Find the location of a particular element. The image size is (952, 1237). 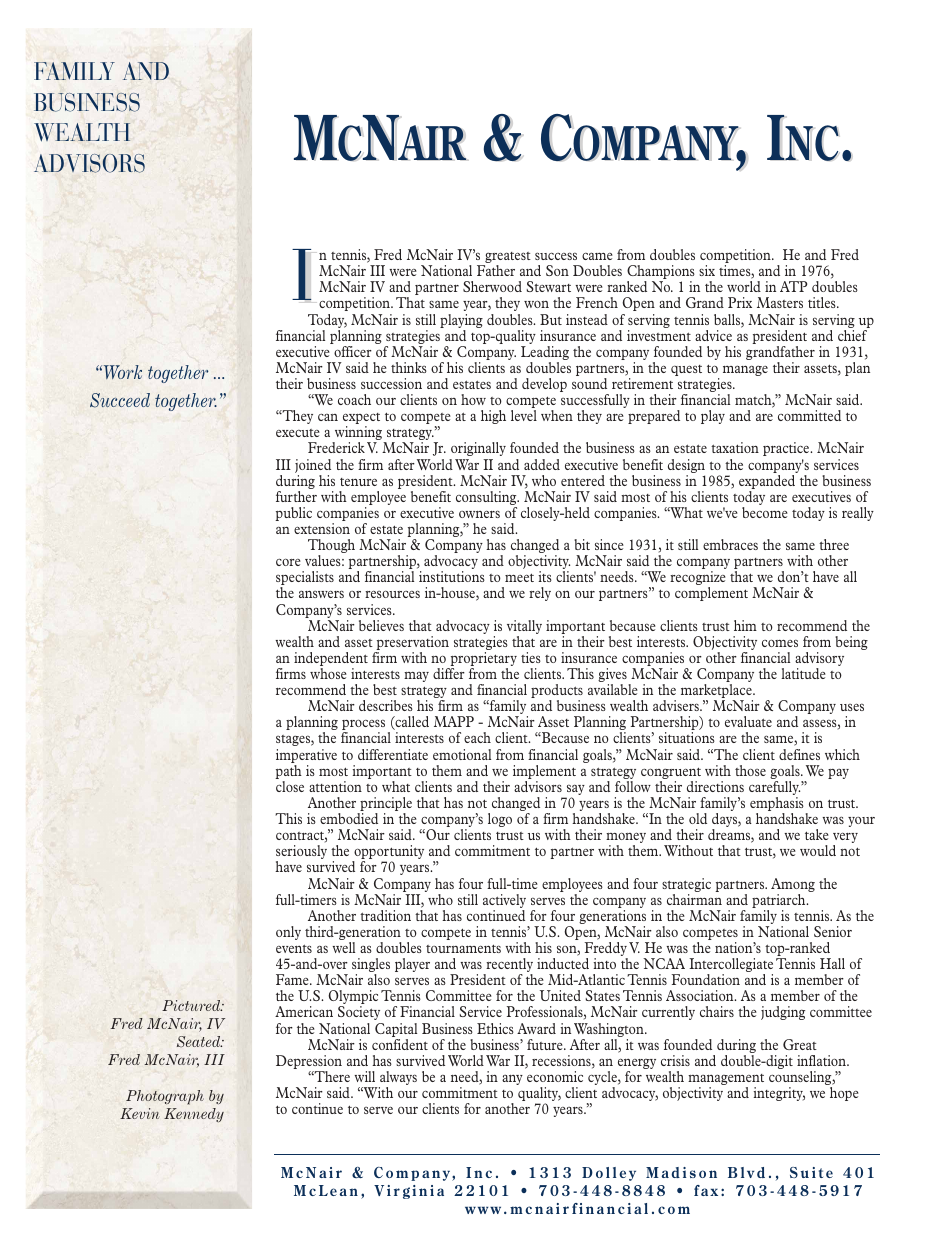

meet is located at coordinates (519, 577).
